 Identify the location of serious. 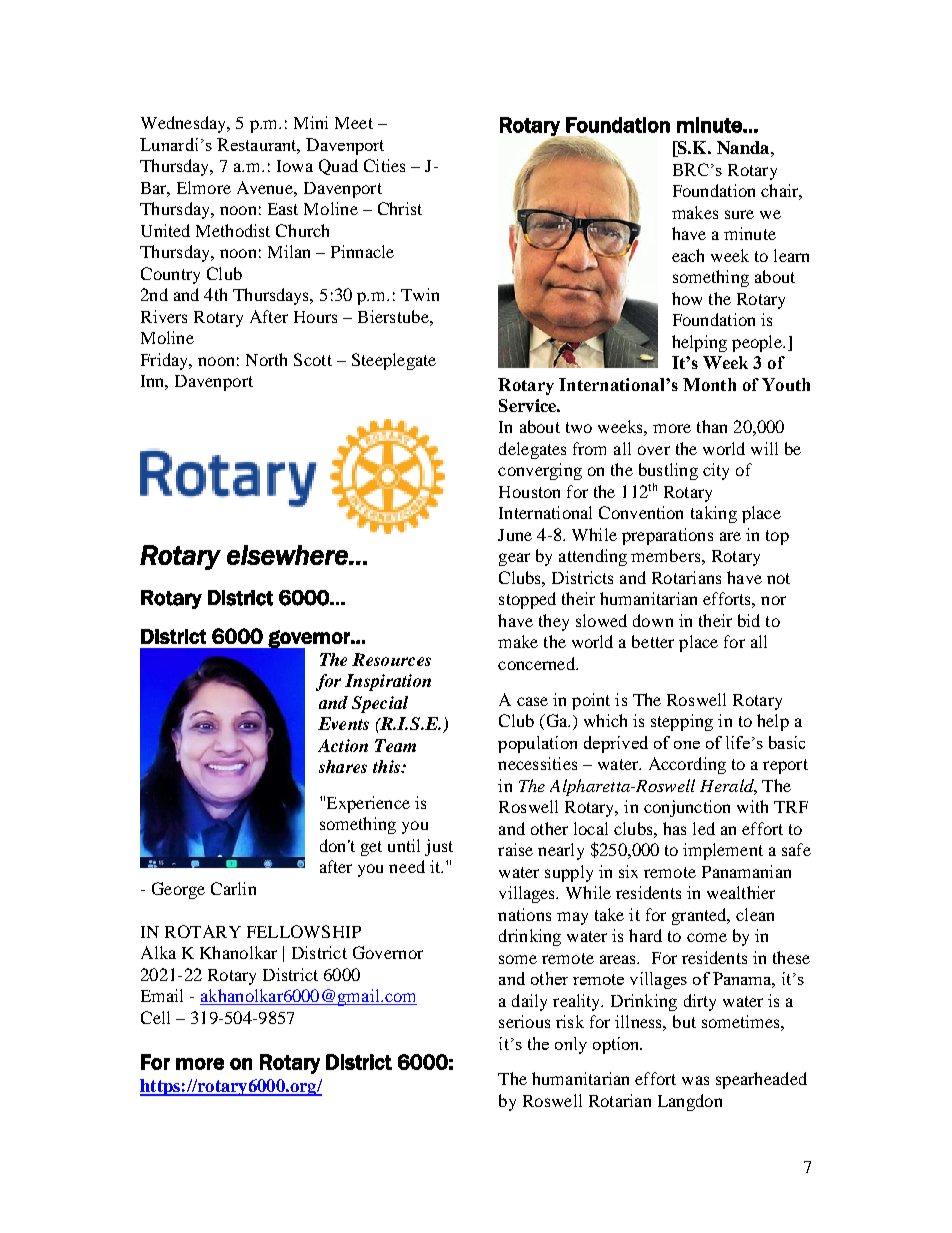
(524, 1021).
